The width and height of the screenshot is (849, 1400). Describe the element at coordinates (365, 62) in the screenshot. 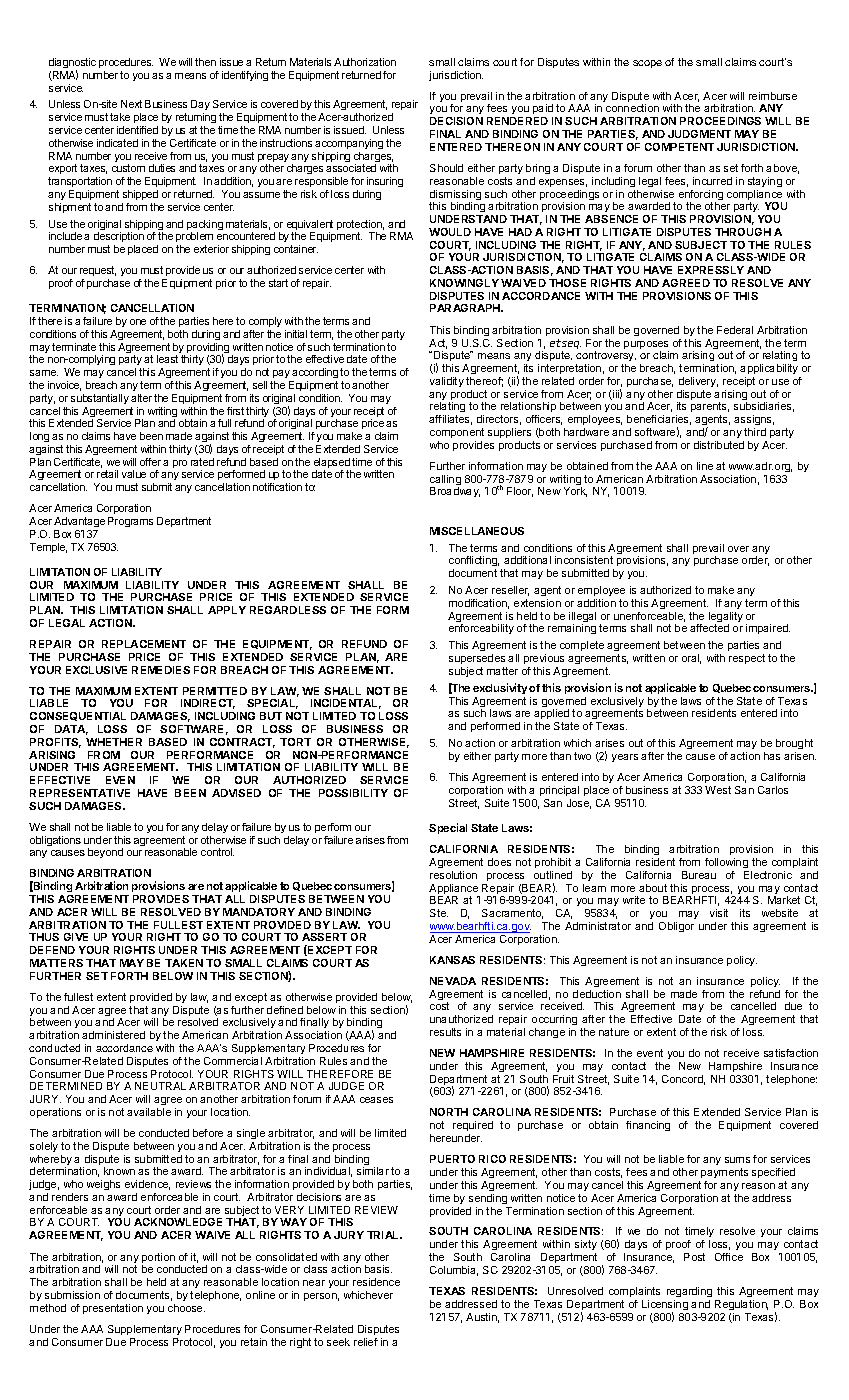

I see `Authorization` at that location.
